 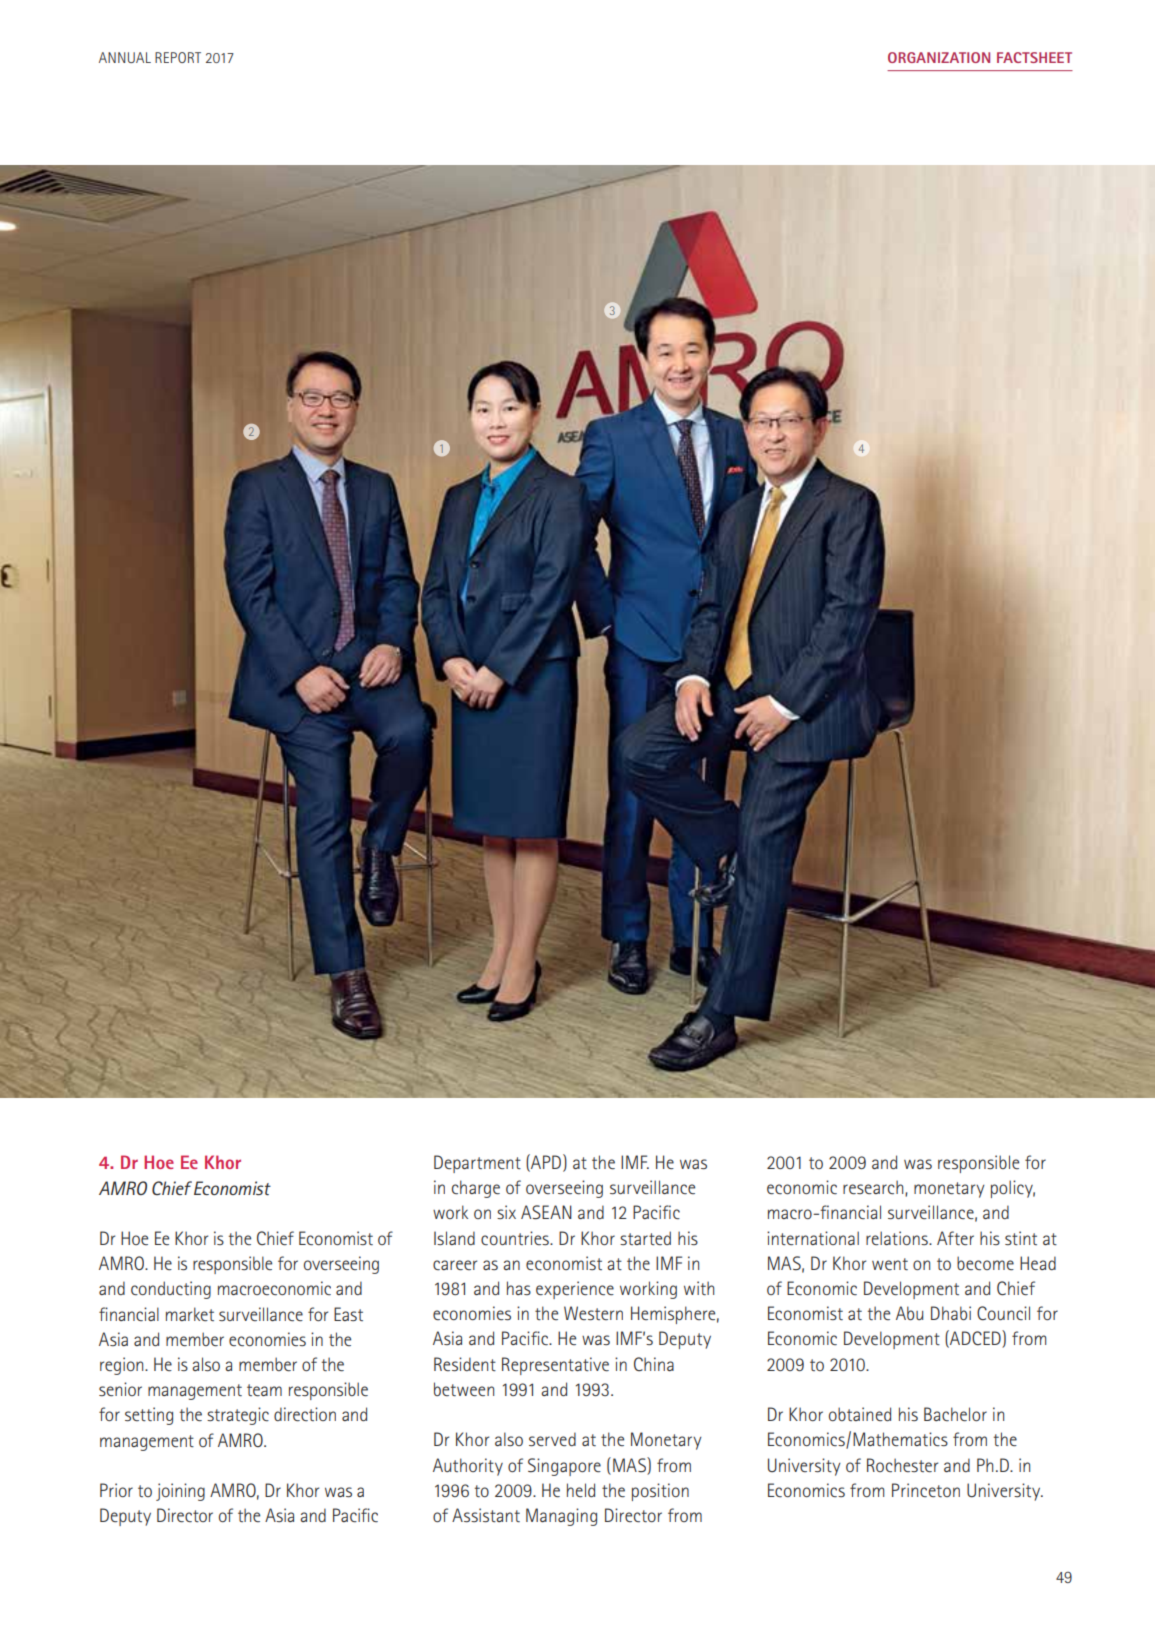 I want to click on ORGANIZATION, so click(x=939, y=57).
